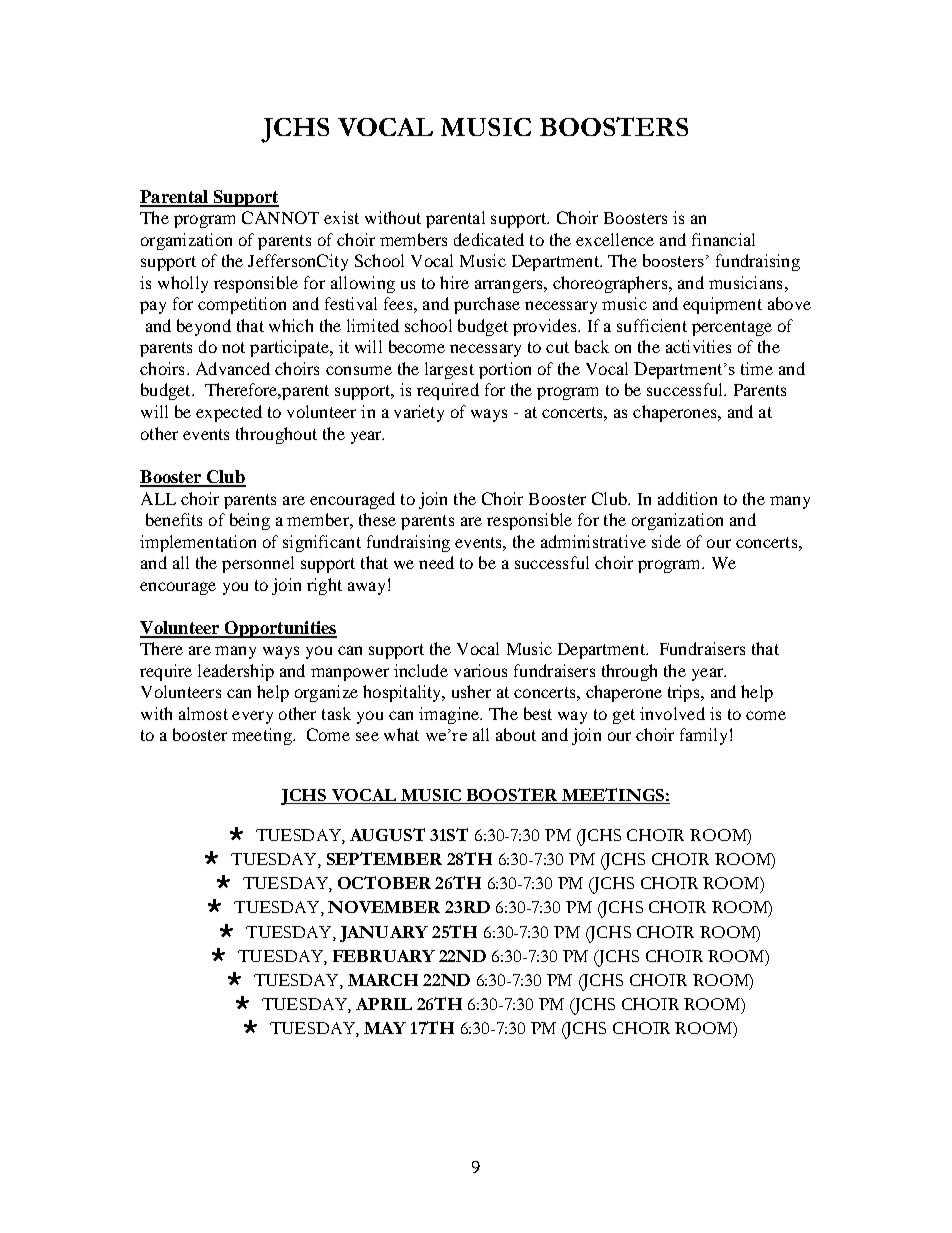 This screenshot has height=1233, width=952. Describe the element at coordinates (385, 1028) in the screenshot. I see `MAY` at that location.
